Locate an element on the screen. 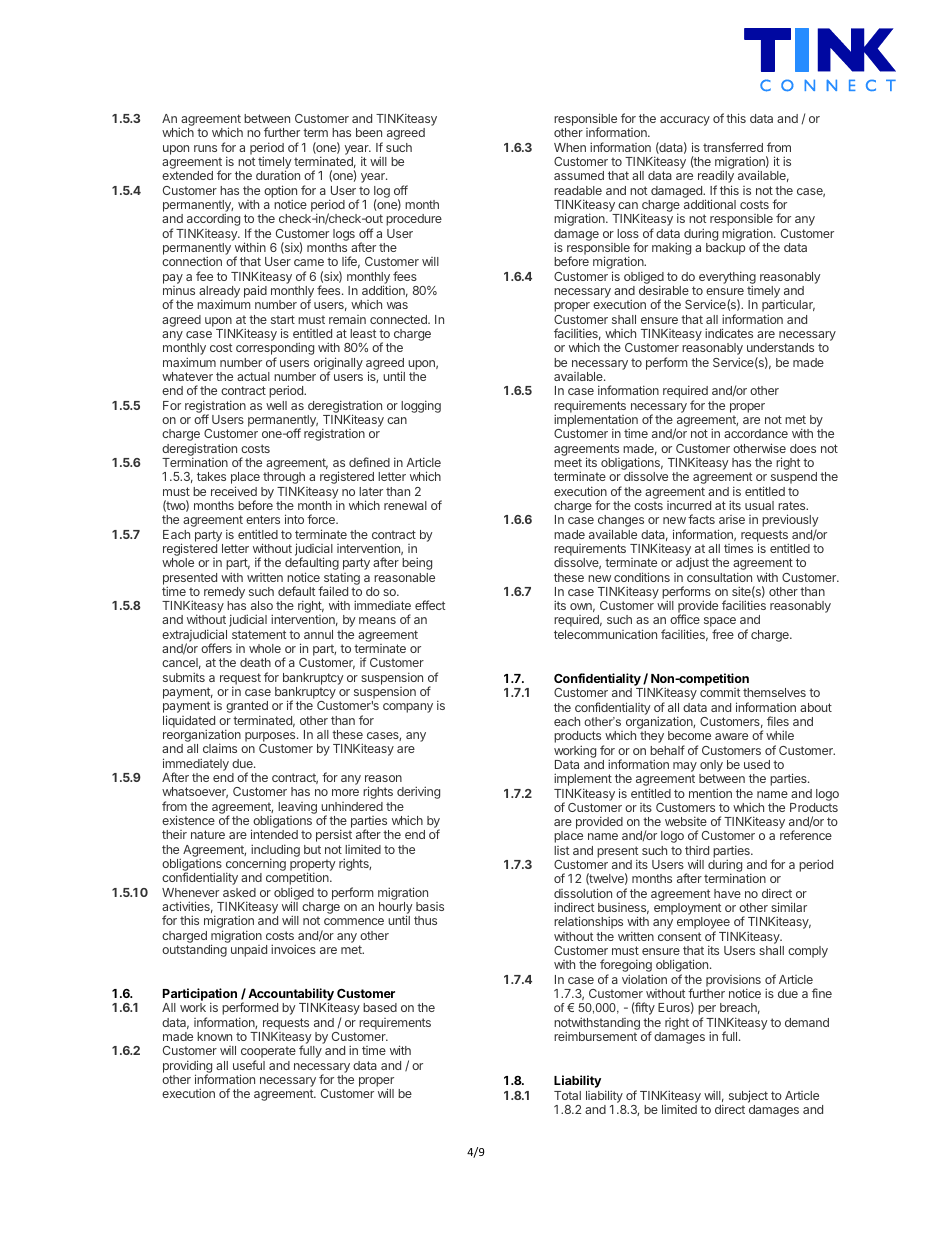  also is located at coordinates (262, 605).
